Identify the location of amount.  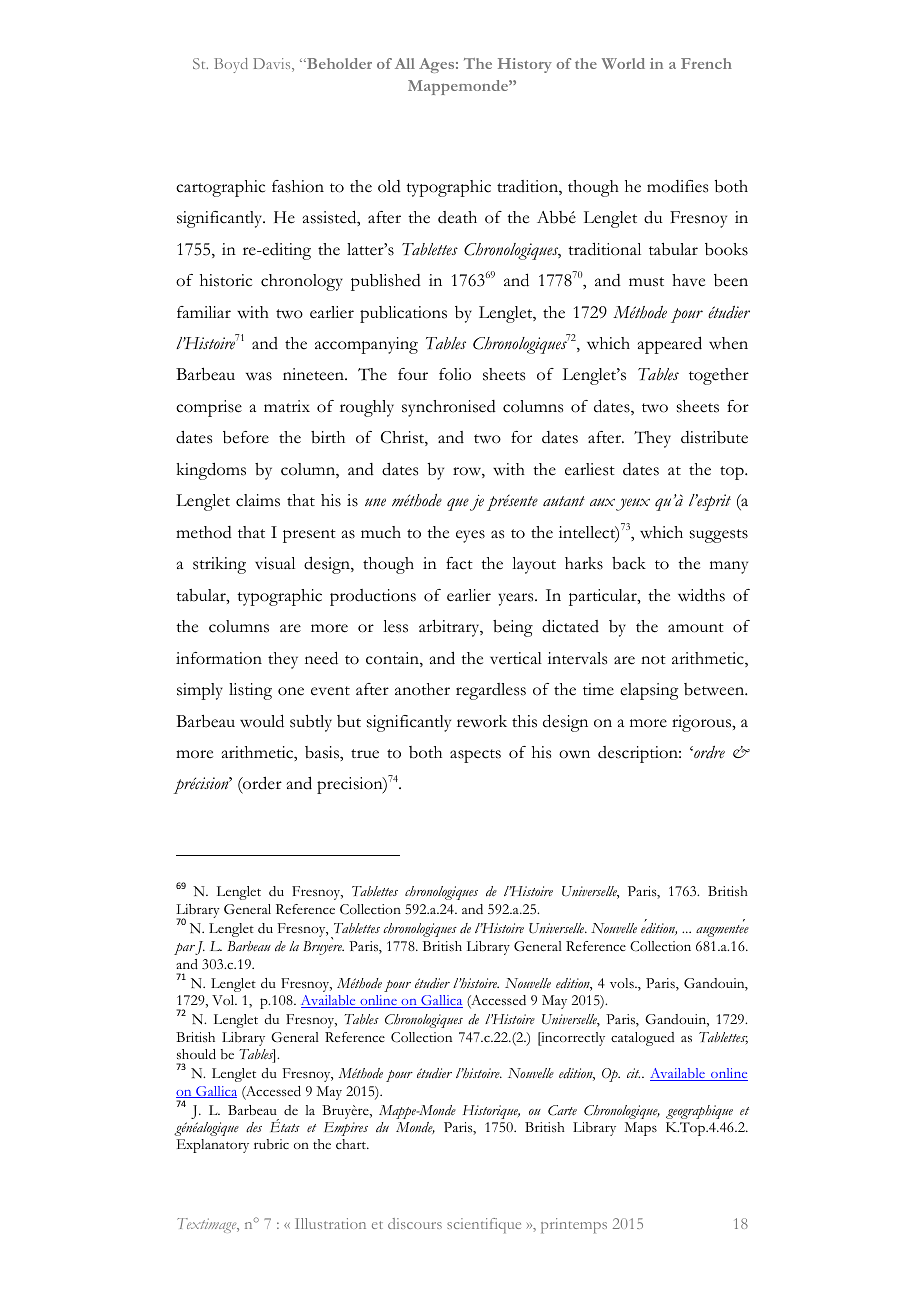
(696, 628).
